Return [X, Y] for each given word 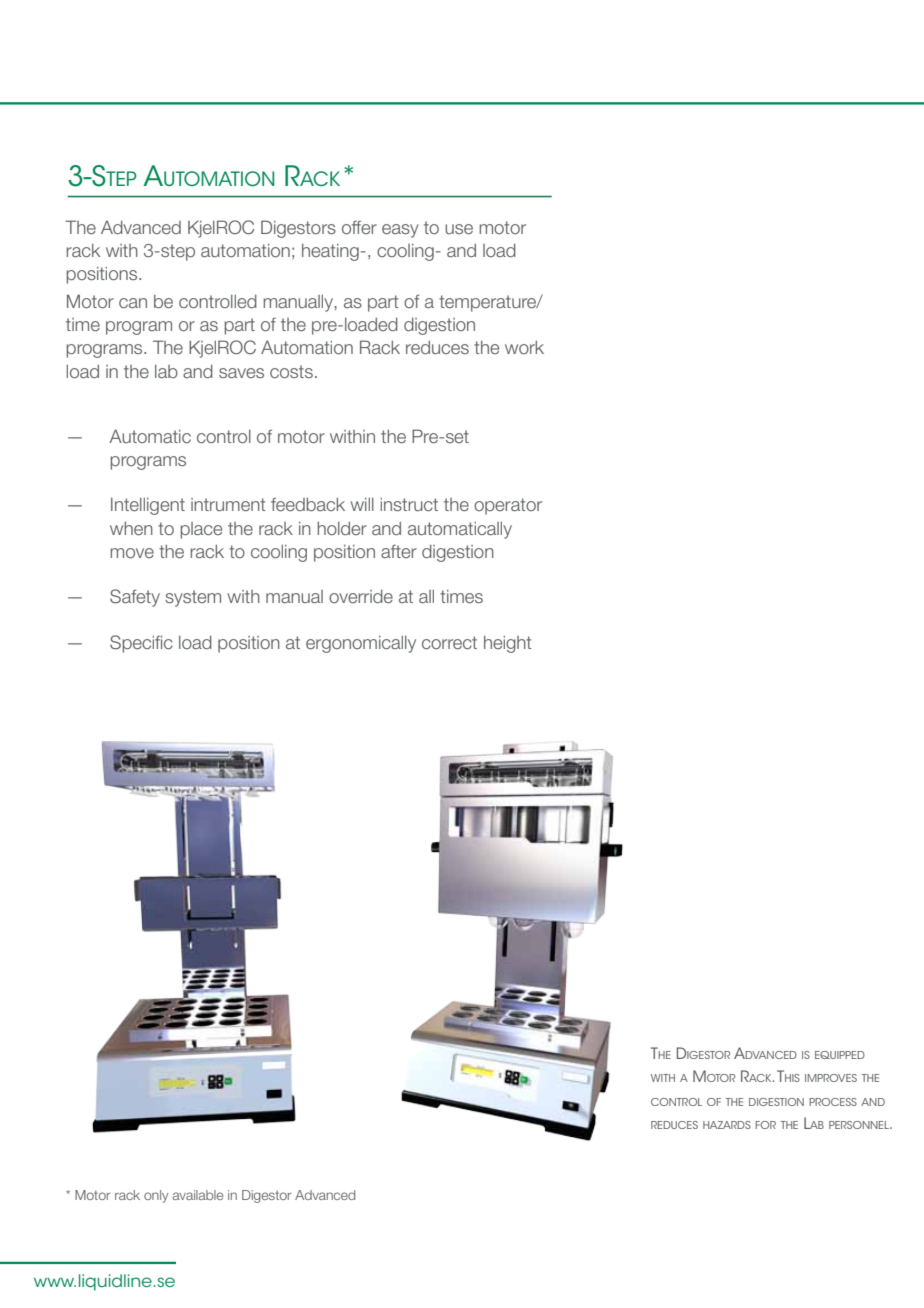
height [508, 644]
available [198, 1195]
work [524, 347]
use [459, 229]
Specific [141, 644]
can [133, 303]
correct [449, 642]
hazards [727, 1125]
